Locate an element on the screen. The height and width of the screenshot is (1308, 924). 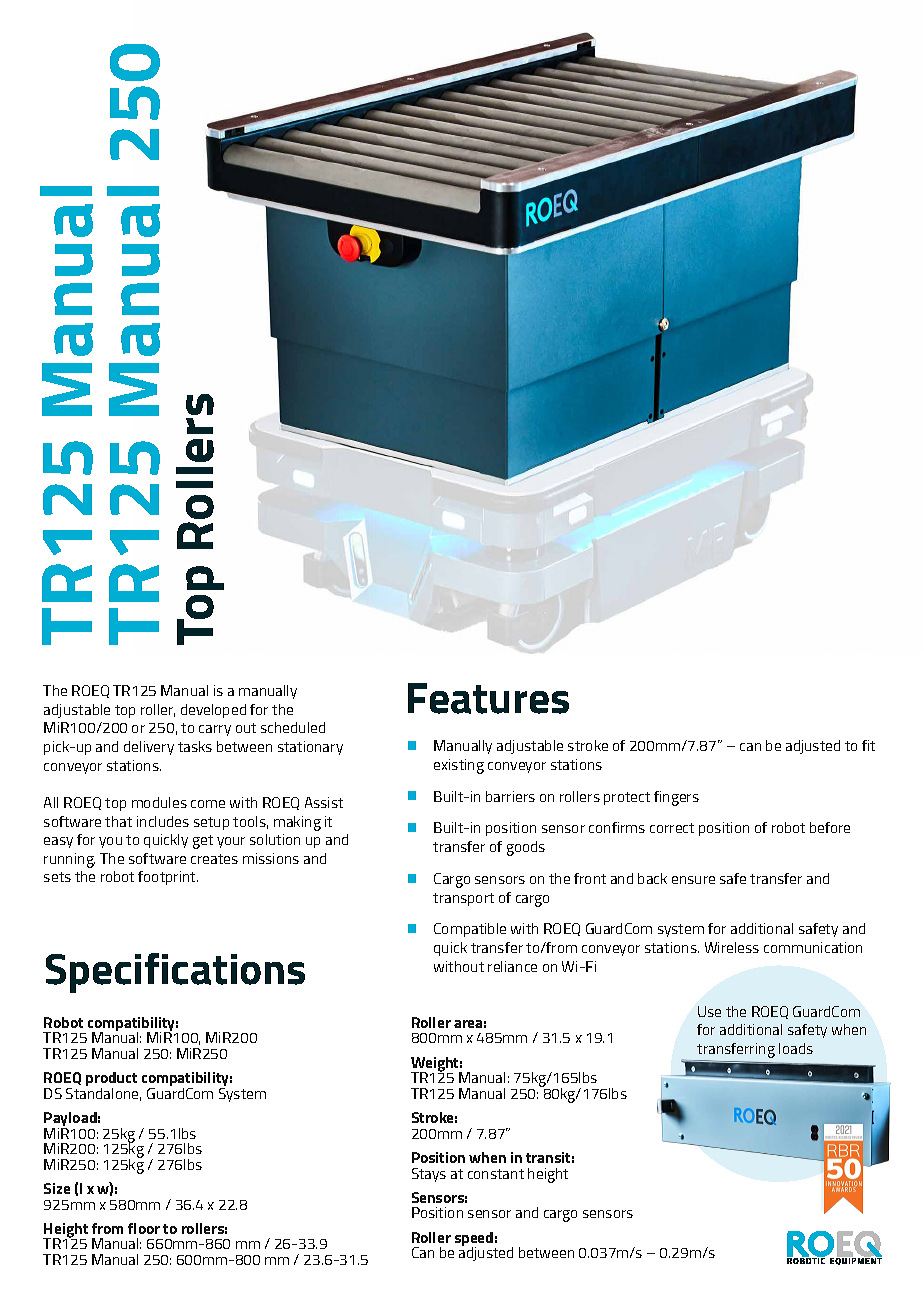
loads is located at coordinates (796, 1048).
